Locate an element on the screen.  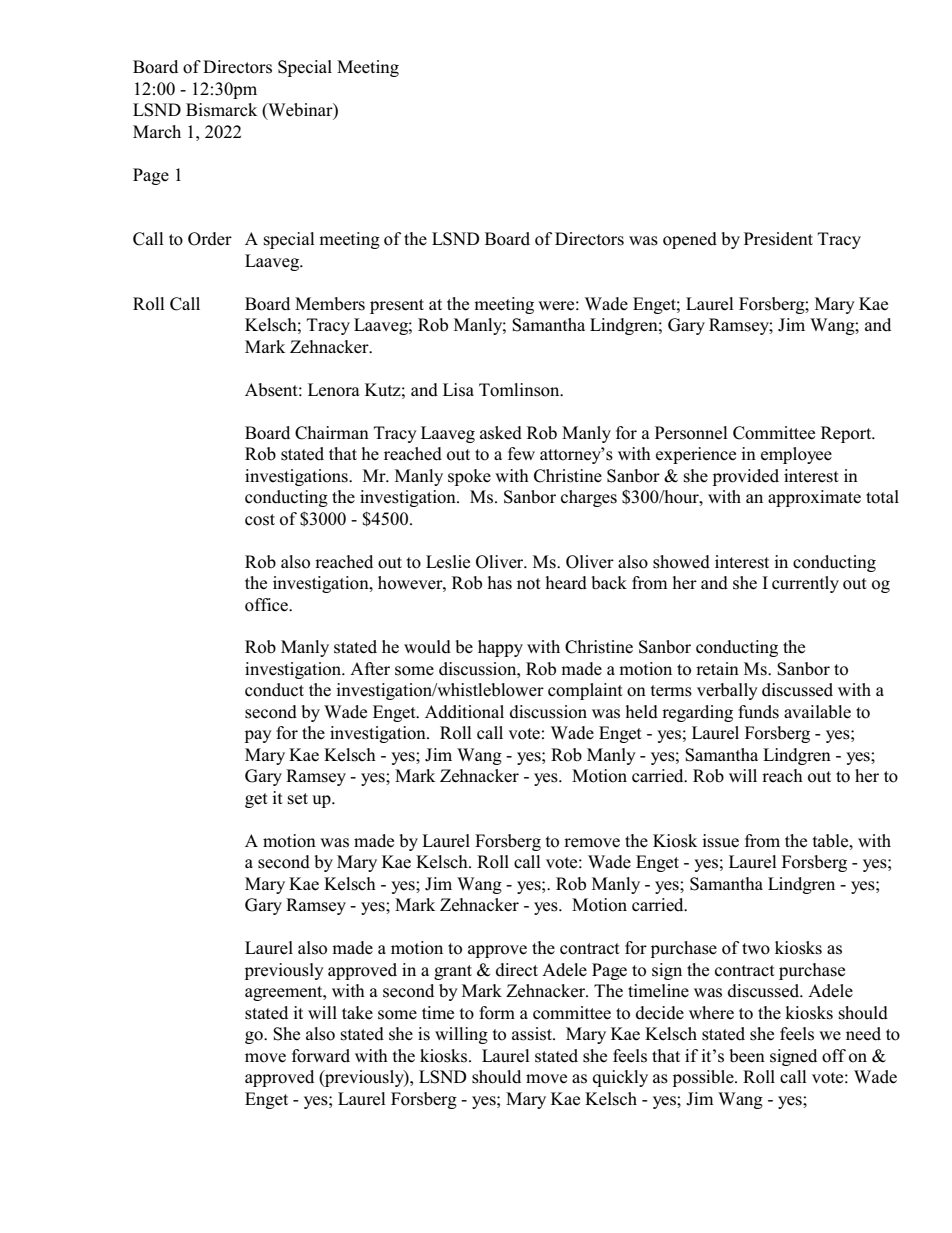
few is located at coordinates (521, 454).
